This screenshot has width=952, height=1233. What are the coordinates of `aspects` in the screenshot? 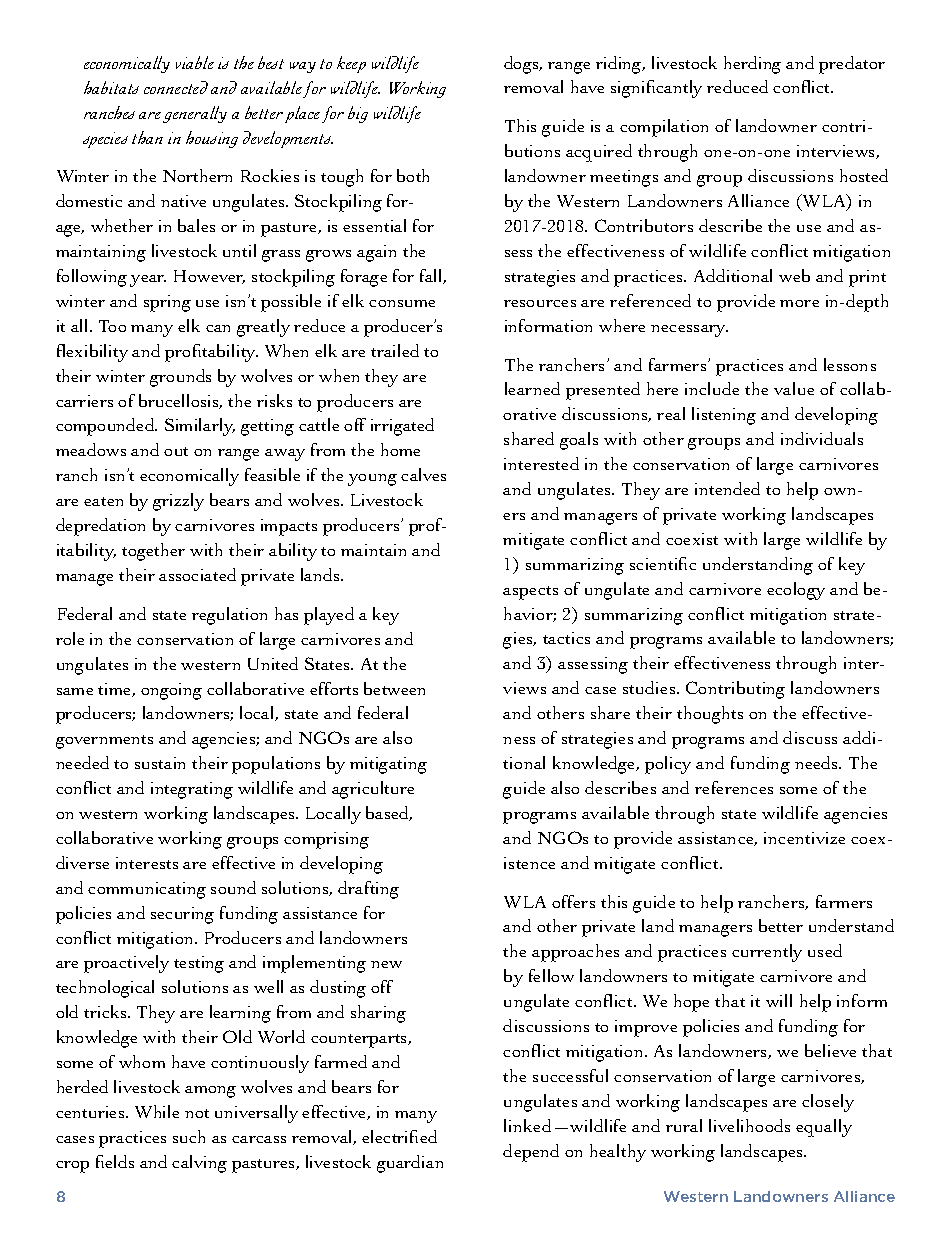 It's located at (530, 593).
